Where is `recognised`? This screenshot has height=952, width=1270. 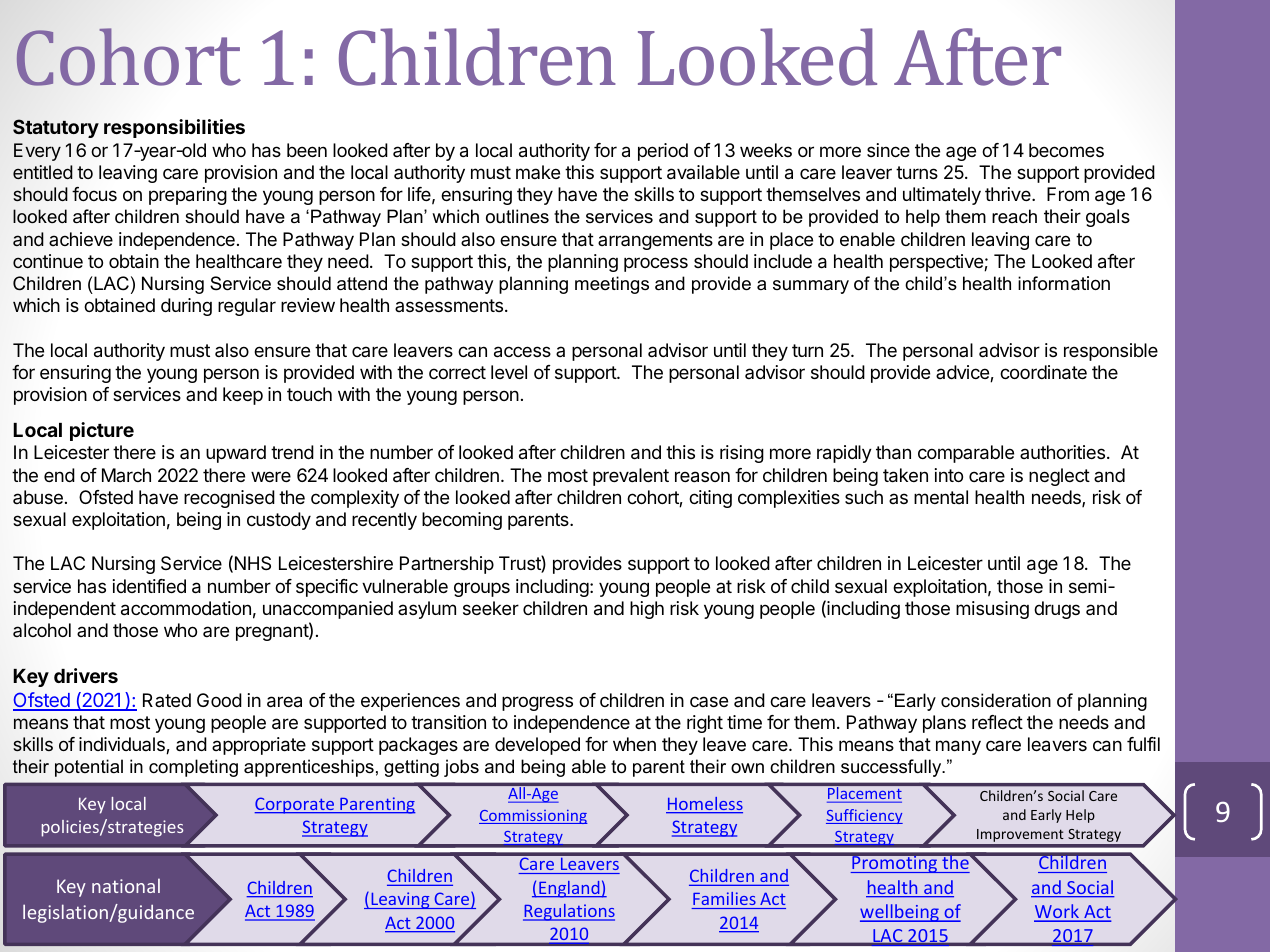
recognised is located at coordinates (229, 499).
